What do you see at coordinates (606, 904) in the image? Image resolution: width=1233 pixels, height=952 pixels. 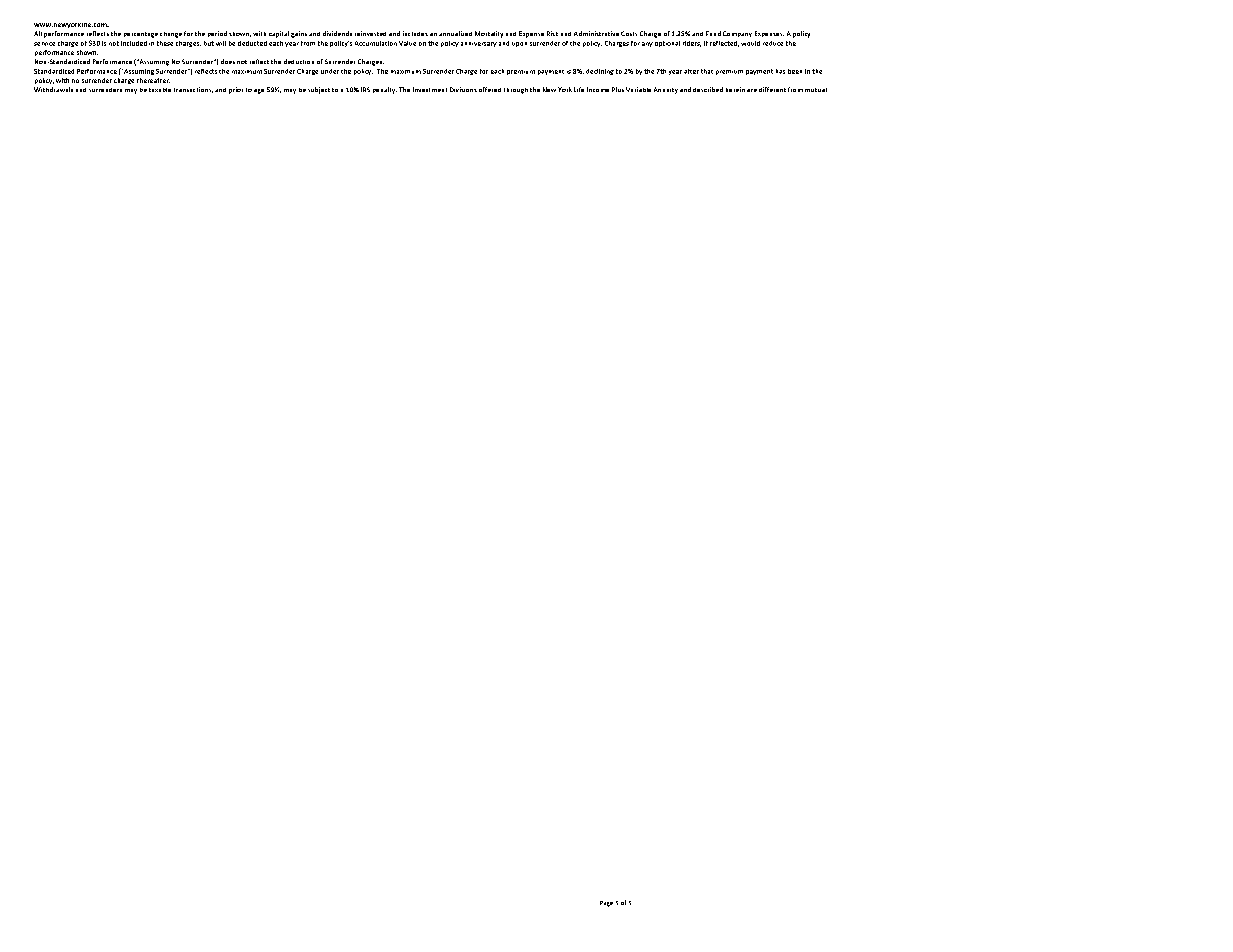 I see `Page` at bounding box center [606, 904].
